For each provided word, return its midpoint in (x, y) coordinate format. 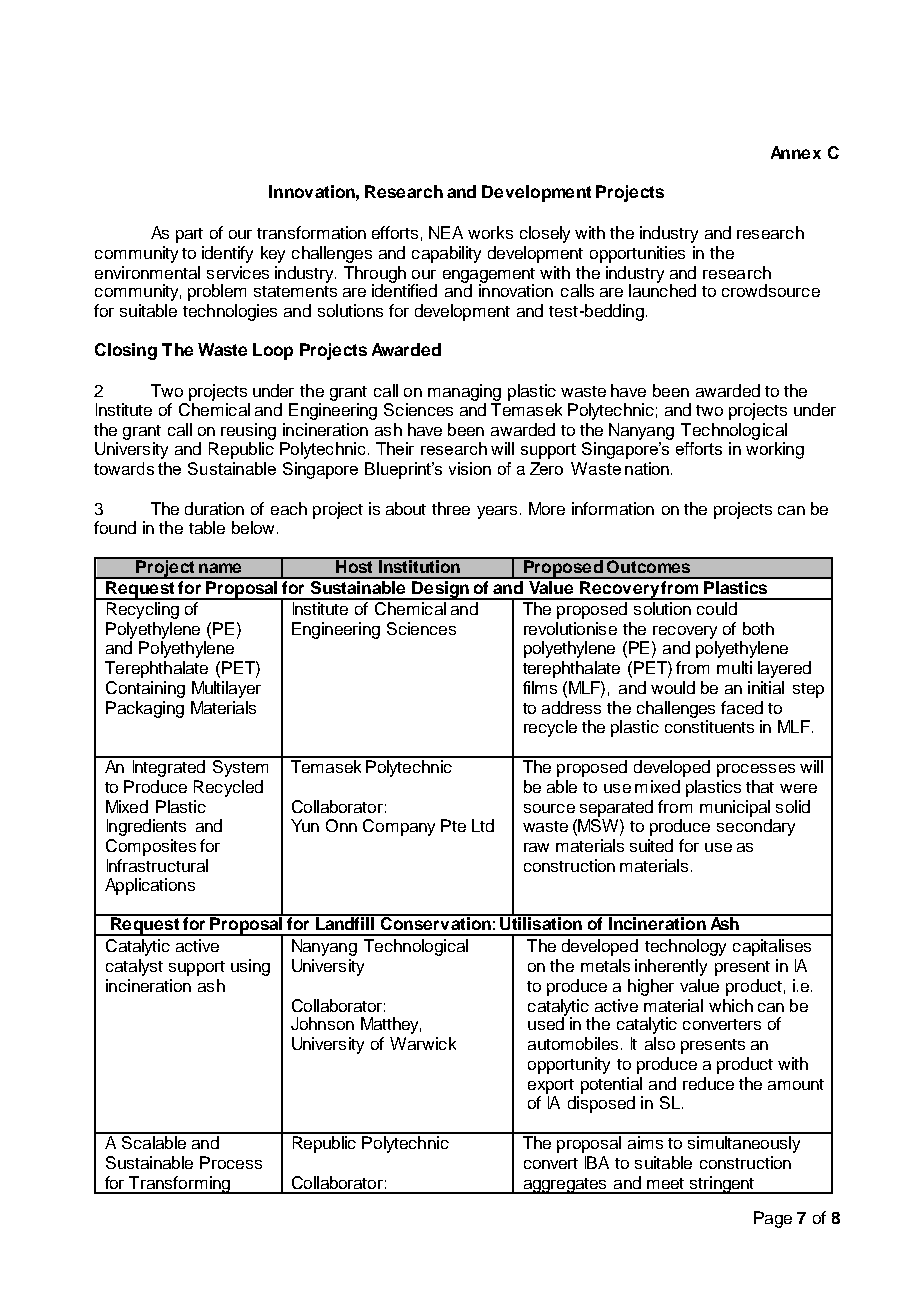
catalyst (134, 967)
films (540, 687)
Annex (796, 152)
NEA (446, 232)
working (775, 450)
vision (470, 468)
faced (742, 707)
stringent (722, 1185)
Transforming (180, 1185)
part (189, 235)
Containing (145, 689)
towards (124, 468)
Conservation (435, 922)
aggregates (565, 1186)
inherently (671, 967)
